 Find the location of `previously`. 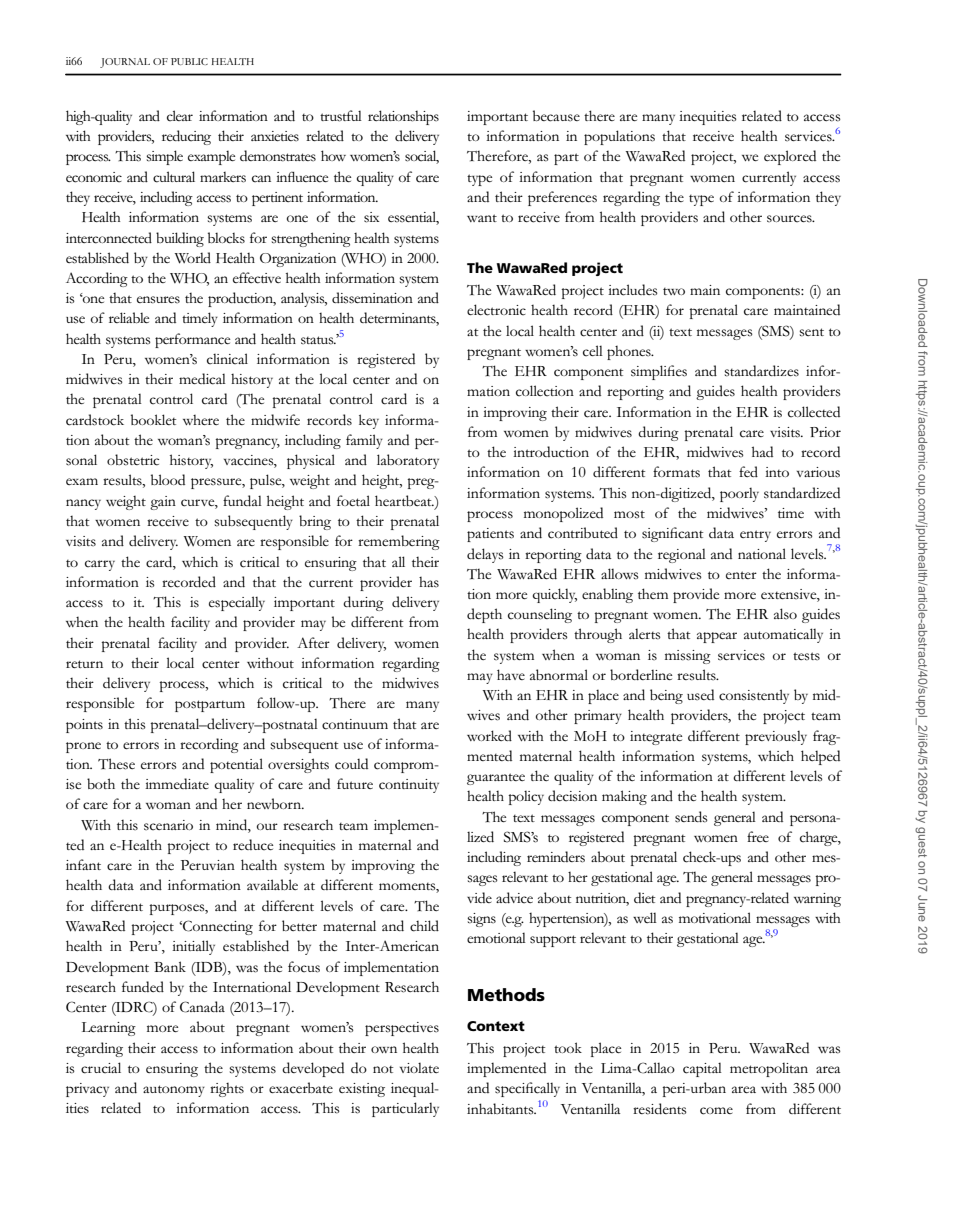

previously is located at coordinates (776, 737).
